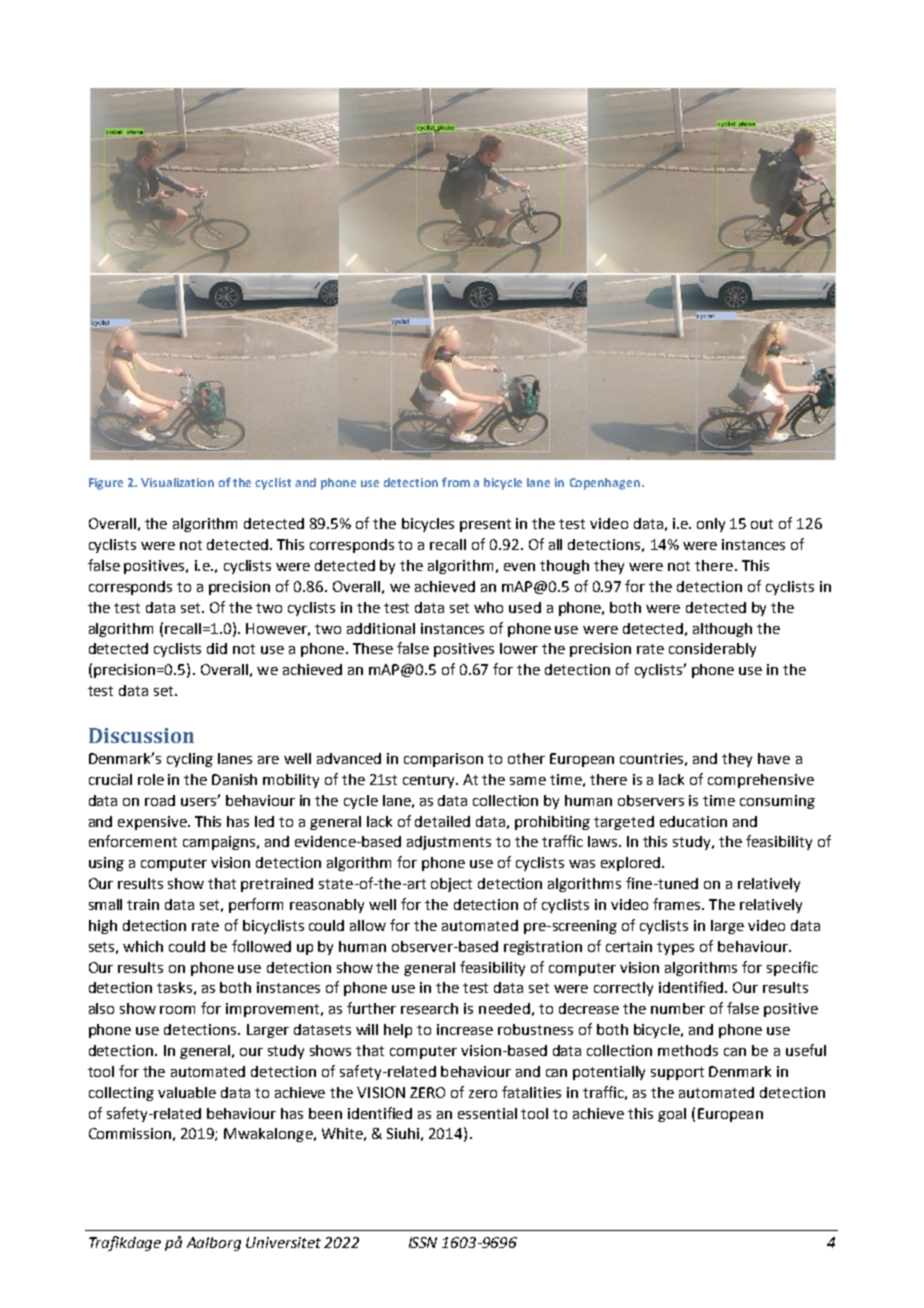 This image has height=1308, width=924. I want to click on ISSN, so click(423, 1242).
